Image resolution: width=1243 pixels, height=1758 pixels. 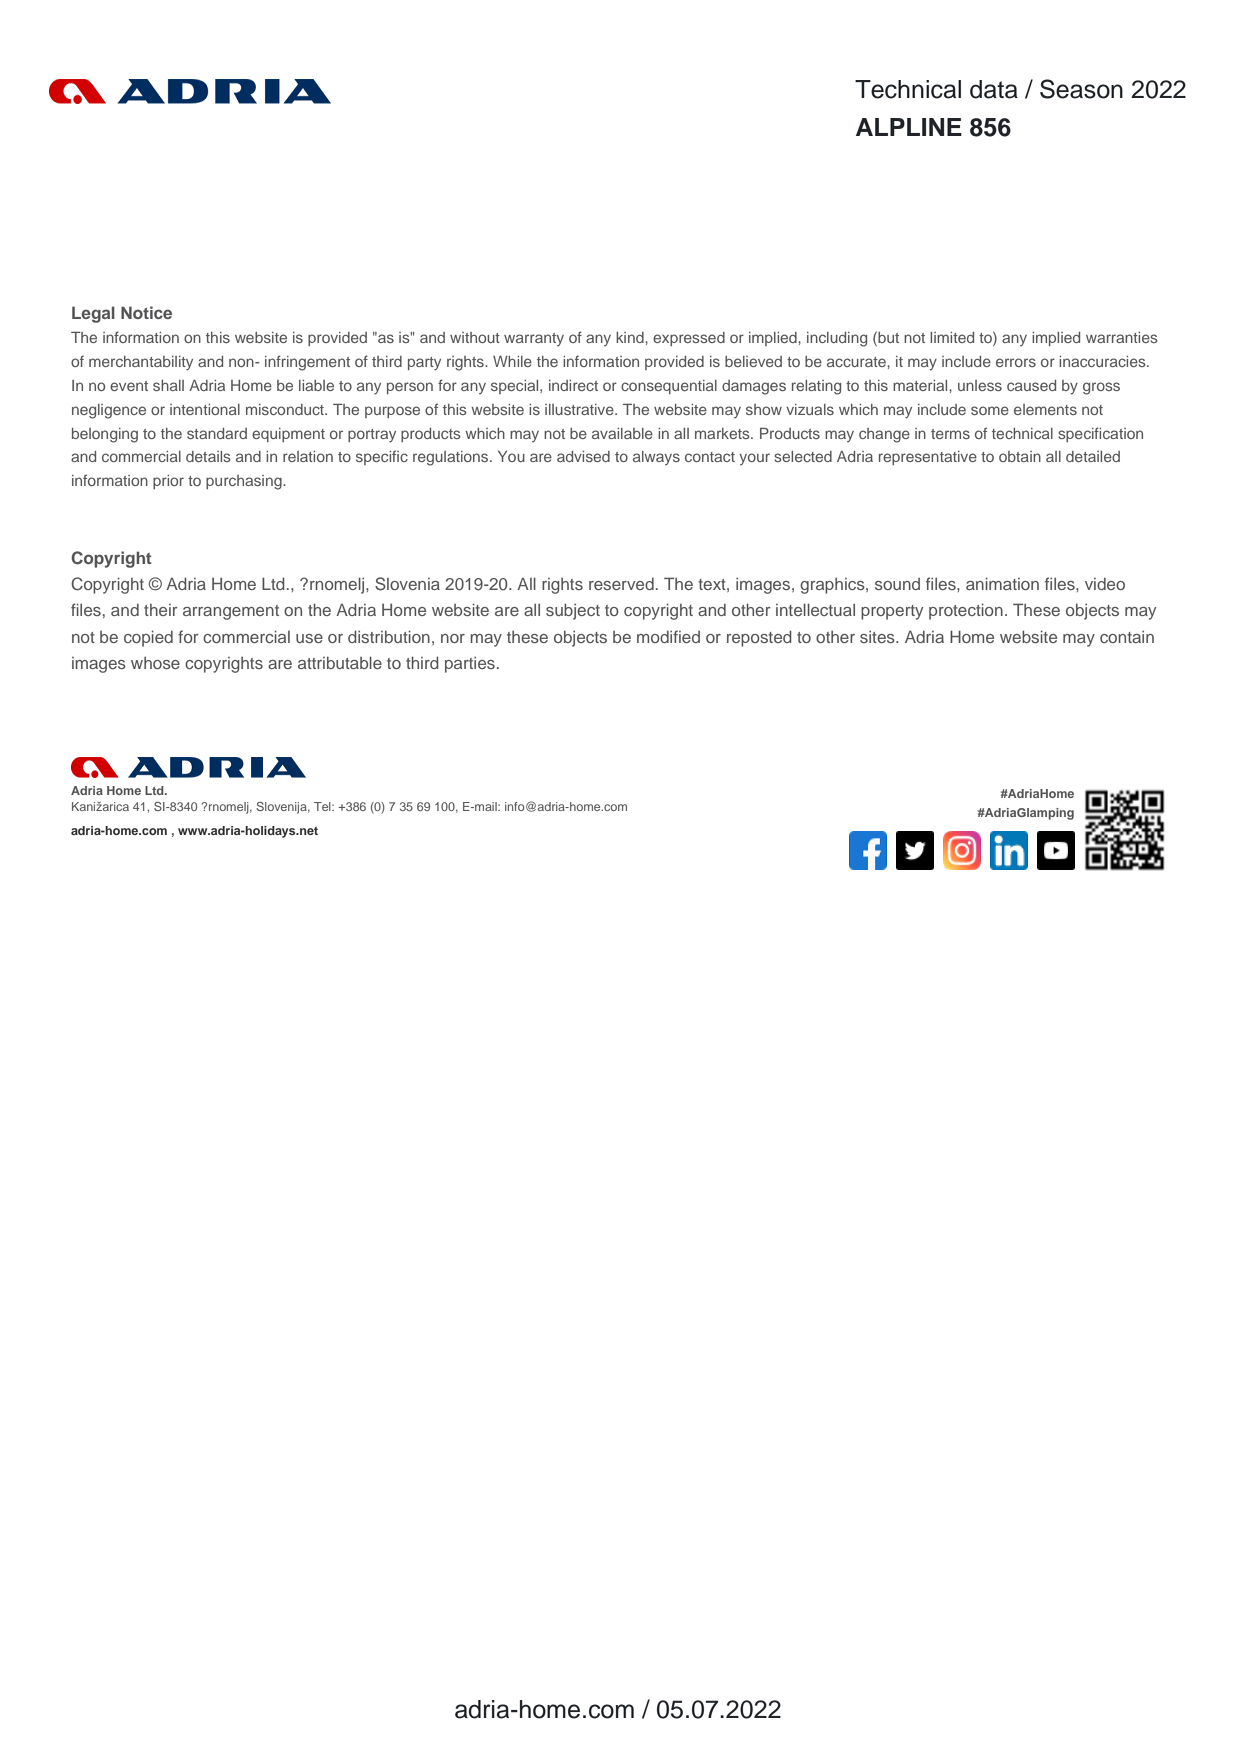 What do you see at coordinates (668, 636) in the screenshot?
I see `modified` at bounding box center [668, 636].
